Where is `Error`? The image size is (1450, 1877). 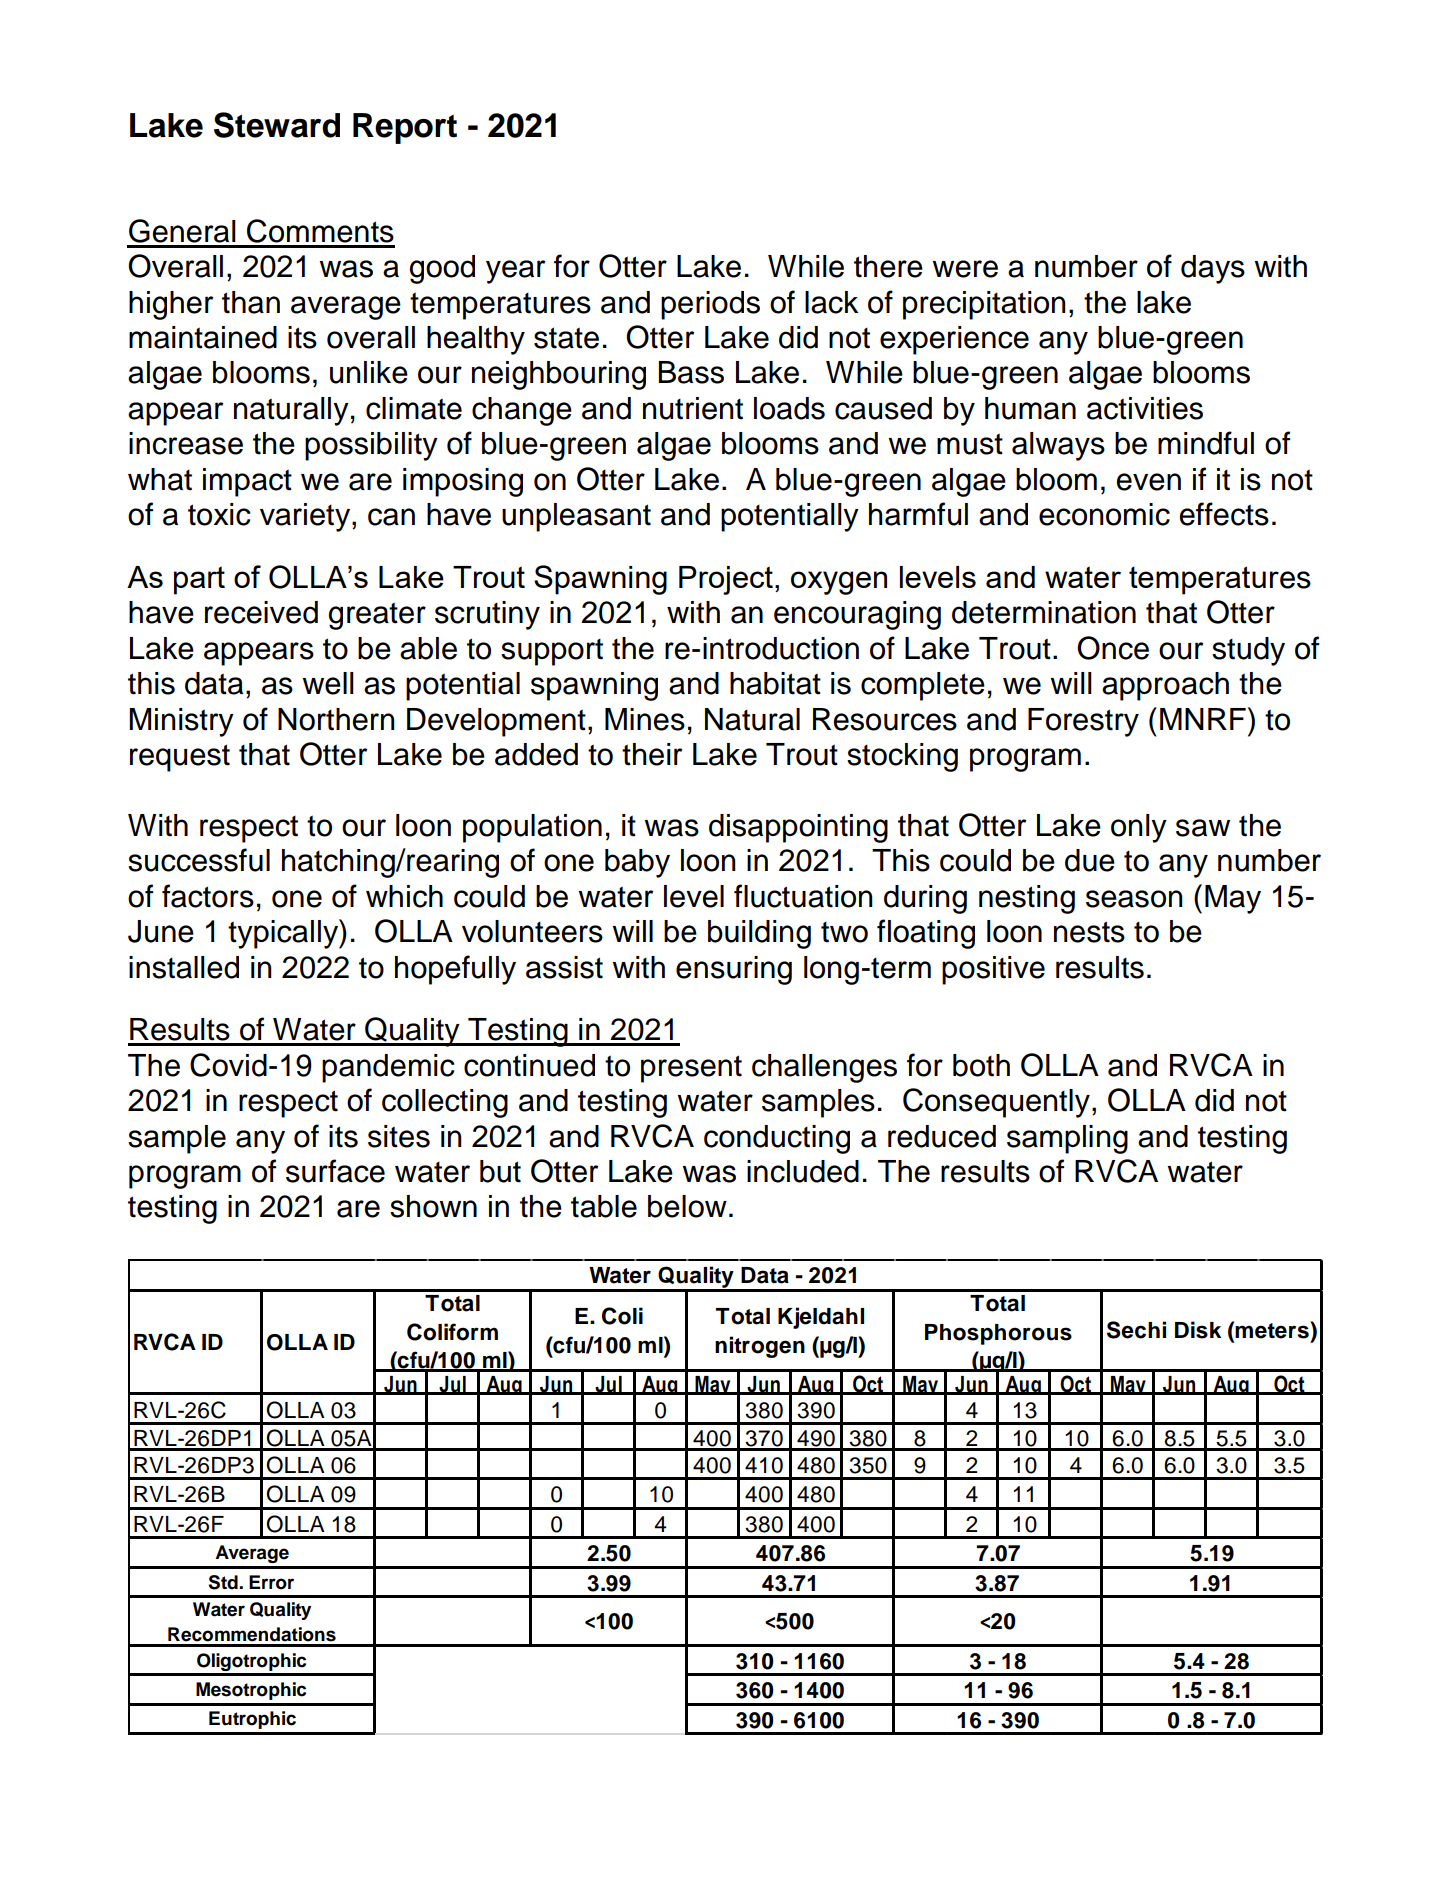 Error is located at coordinates (271, 1582).
